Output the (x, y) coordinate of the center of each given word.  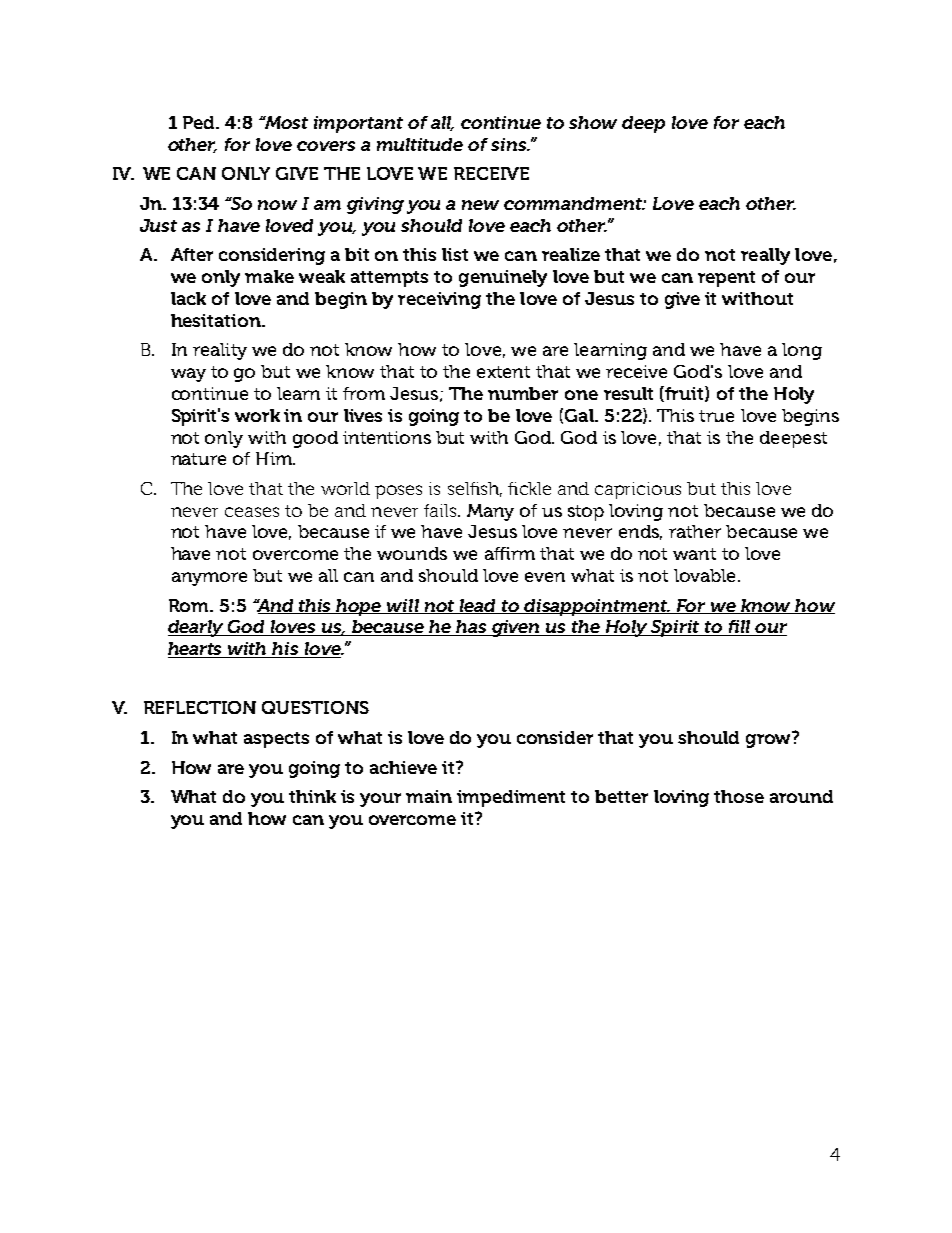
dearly (197, 628)
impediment (511, 798)
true (716, 416)
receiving (439, 300)
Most (285, 122)
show (593, 122)
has (471, 628)
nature (198, 459)
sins (510, 144)
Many (490, 512)
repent (726, 279)
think (312, 796)
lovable (704, 575)
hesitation (217, 320)
